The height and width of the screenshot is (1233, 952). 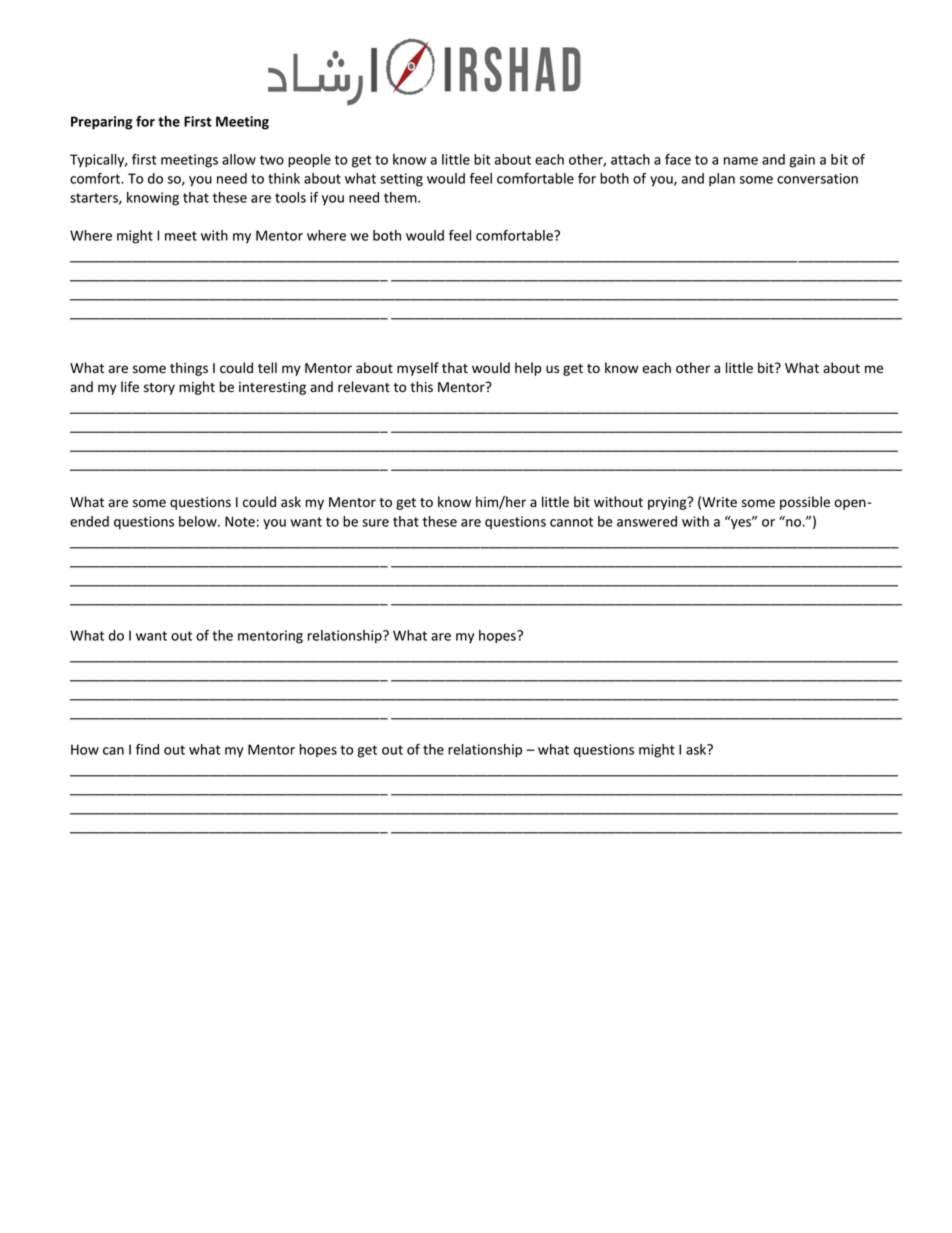 What do you see at coordinates (159, 389) in the screenshot?
I see `story` at bounding box center [159, 389].
